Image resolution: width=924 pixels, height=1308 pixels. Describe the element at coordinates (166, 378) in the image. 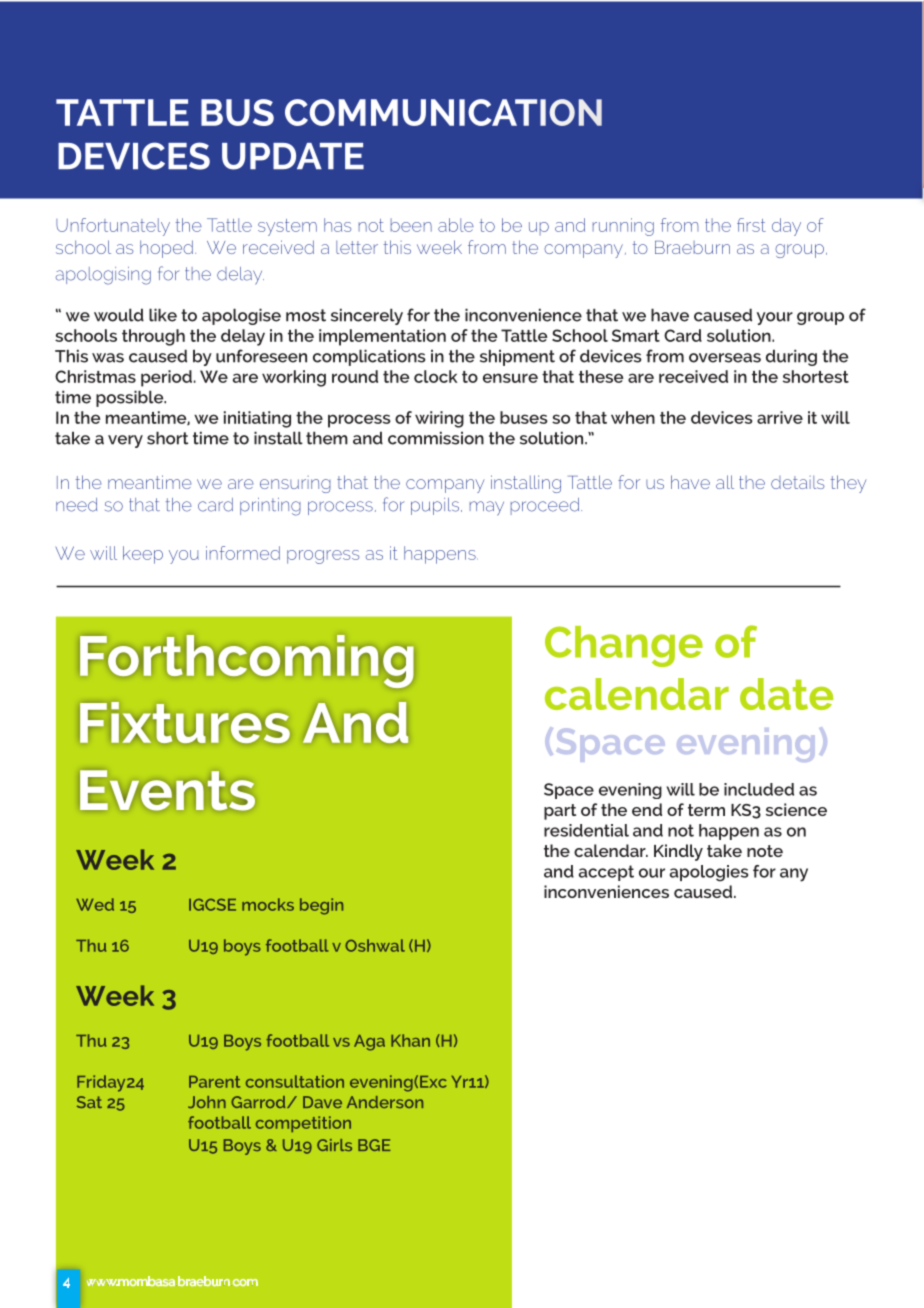

I see `period` at that location.
